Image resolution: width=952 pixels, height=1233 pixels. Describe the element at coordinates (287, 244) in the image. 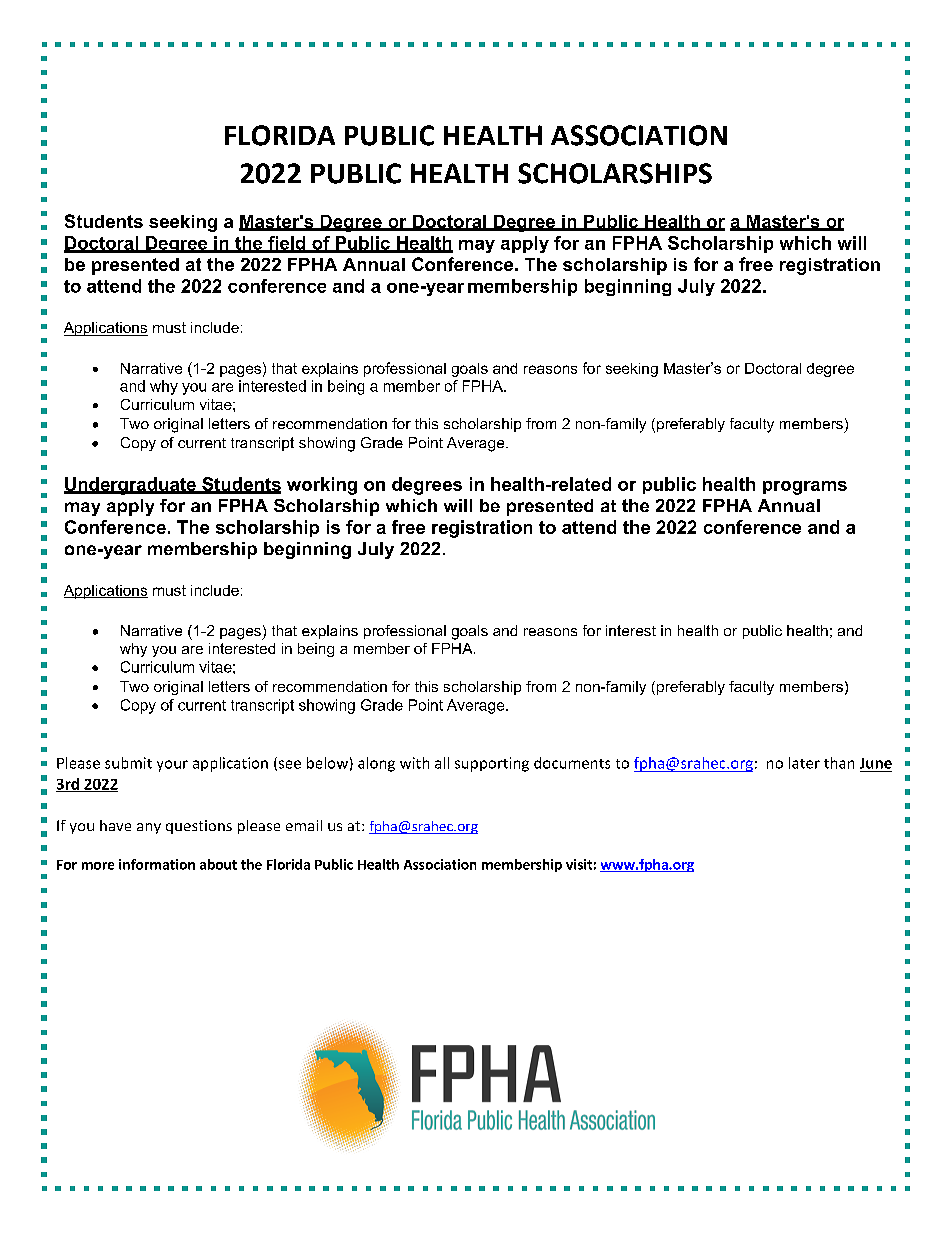

I see `field` at that location.
